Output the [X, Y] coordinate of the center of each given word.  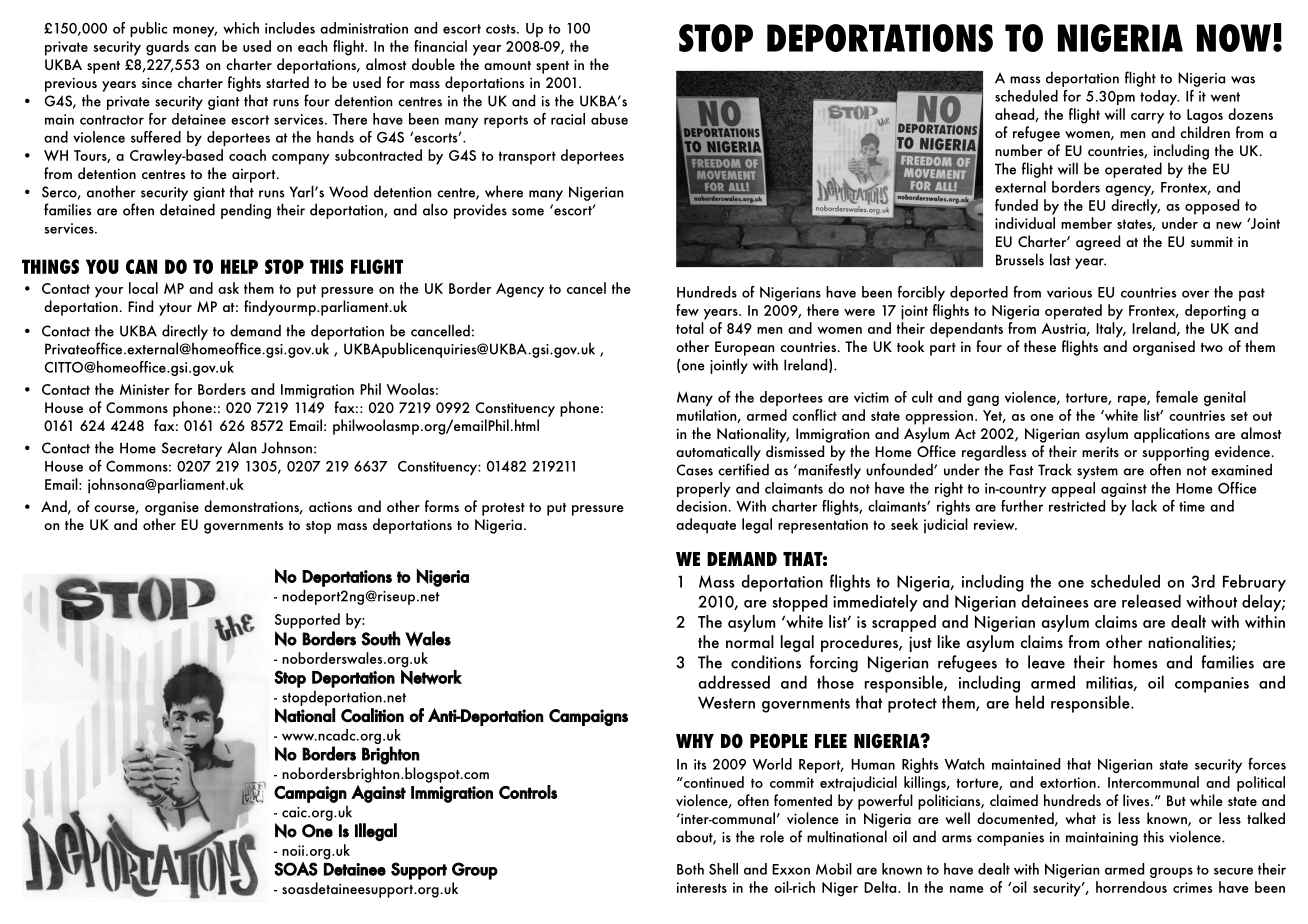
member [1086, 223]
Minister [145, 389]
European [745, 348]
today [1159, 97]
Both [690, 869]
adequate [706, 526]
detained [187, 209]
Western [726, 702]
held [1030, 702]
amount [507, 65]
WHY [695, 741]
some [528, 212]
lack [1144, 506]
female [1177, 397]
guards [167, 48]
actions [330, 507]
